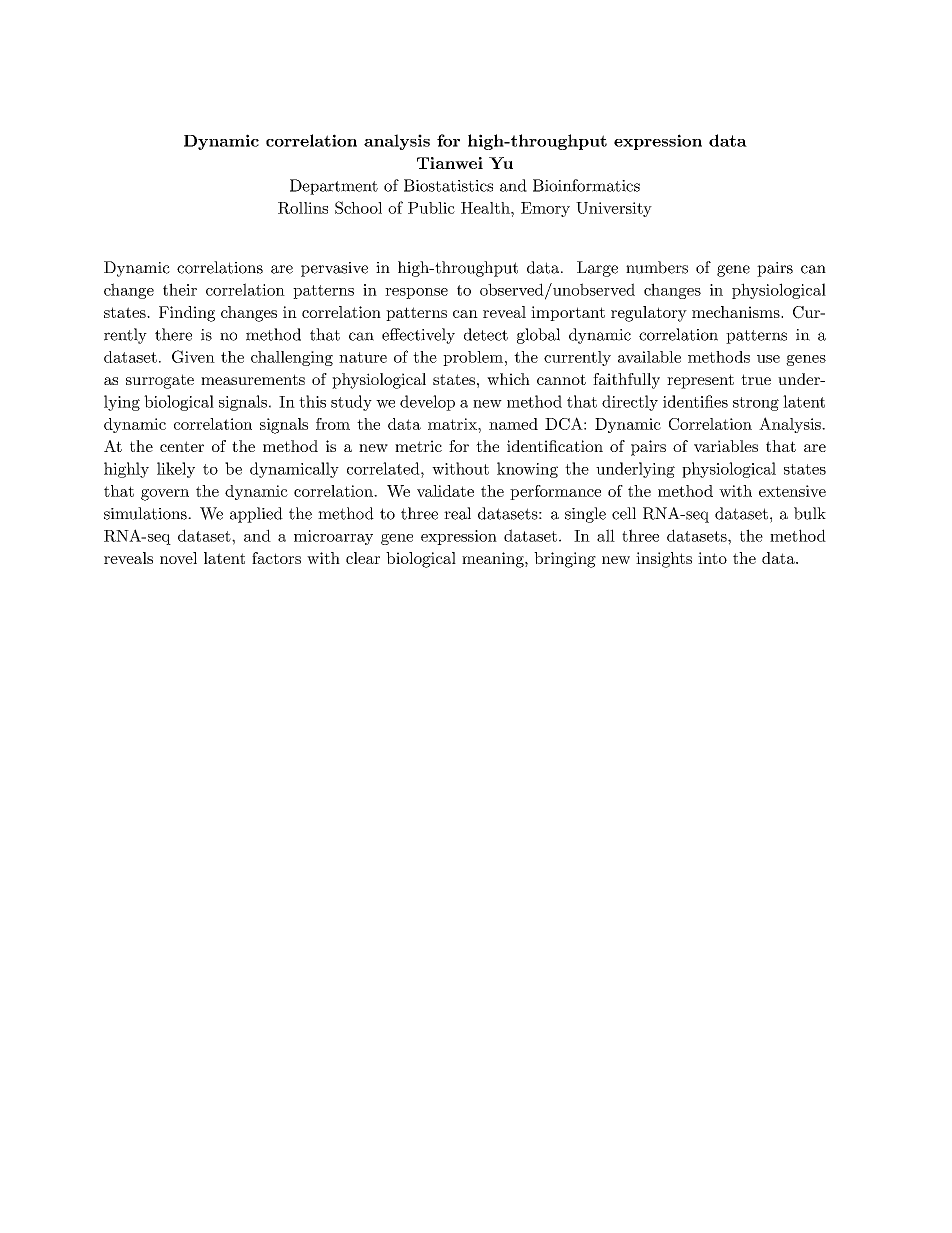  I want to click on Rollins, so click(303, 208).
